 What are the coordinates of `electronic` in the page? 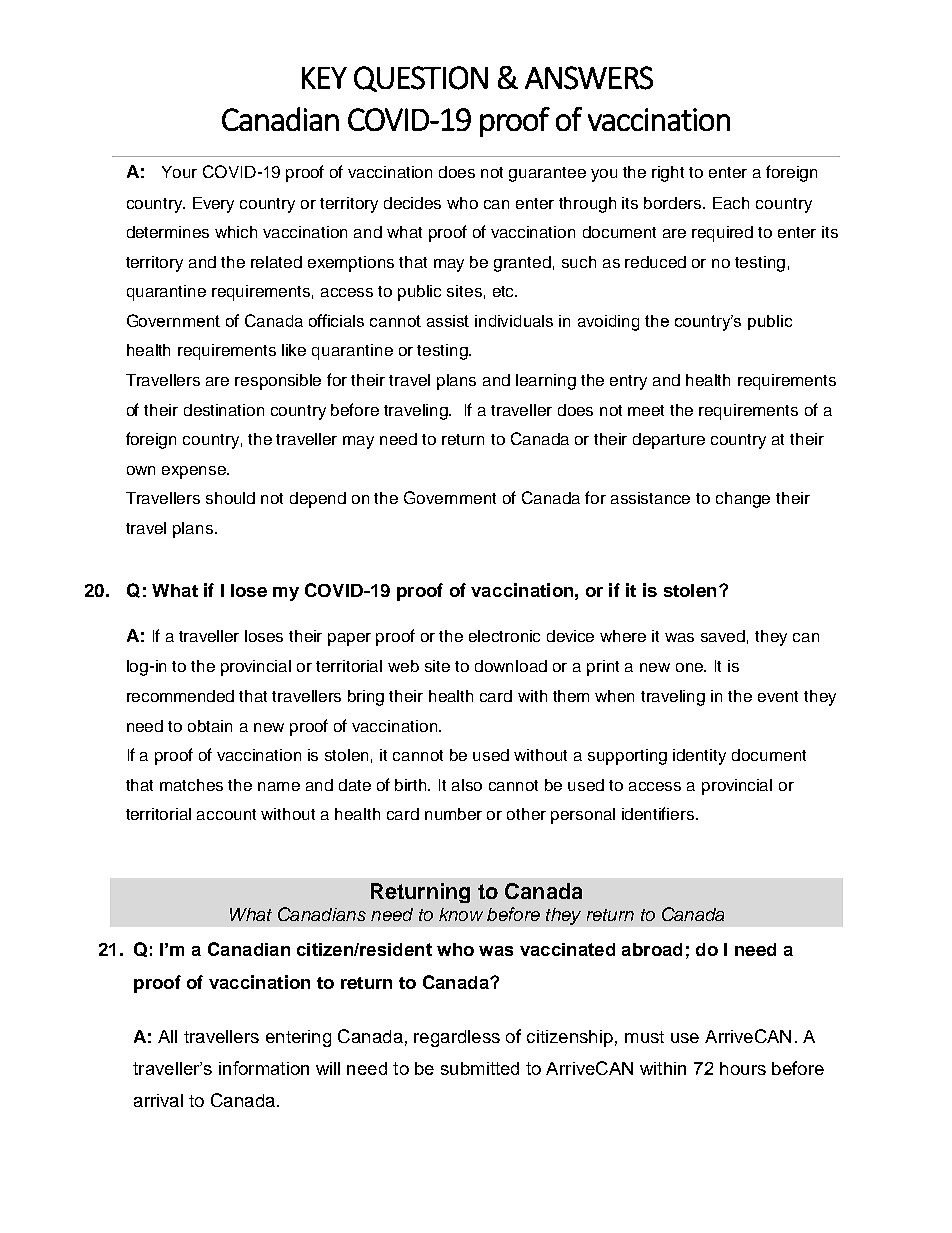 It's located at (504, 636).
